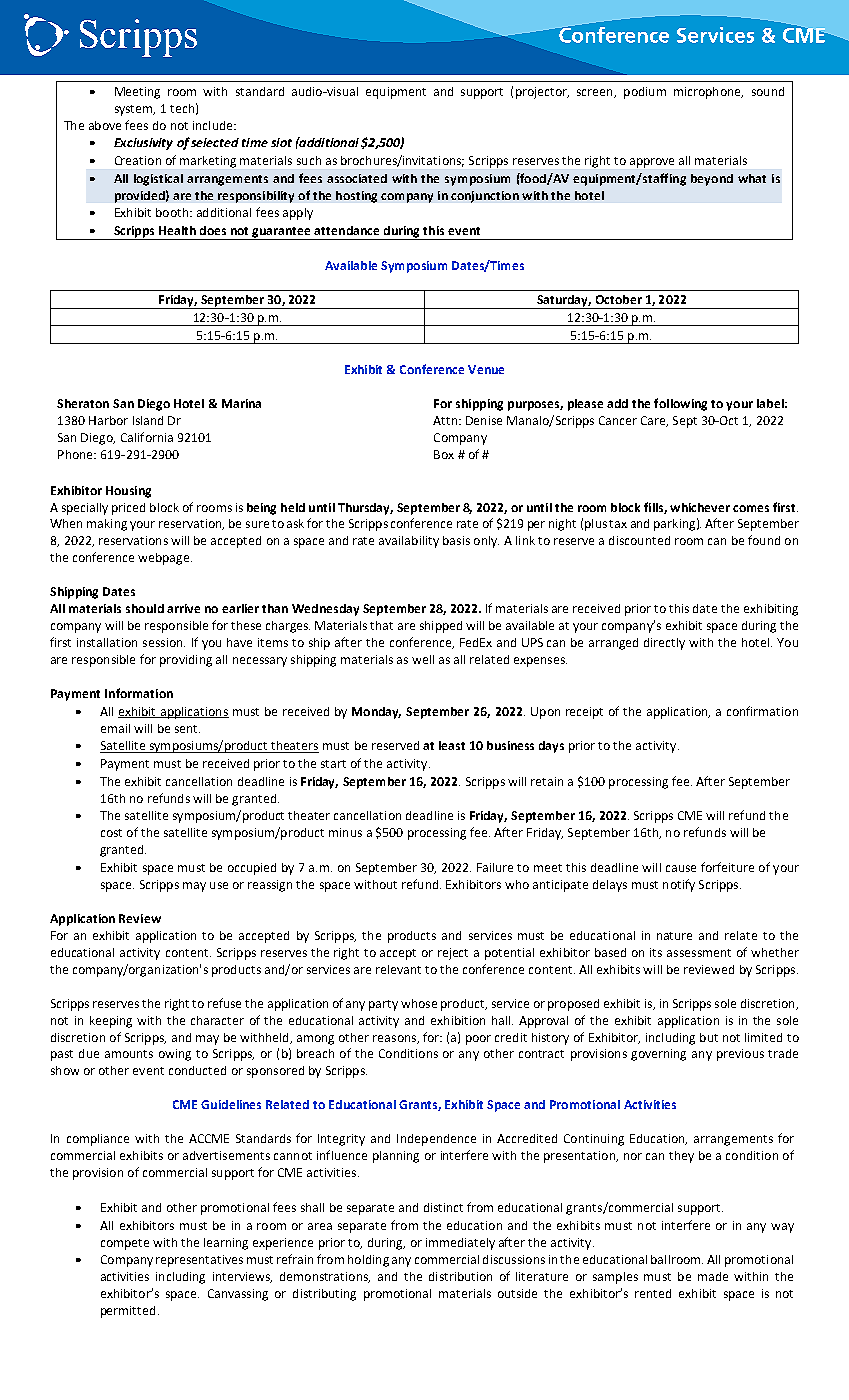 The image size is (849, 1400). What do you see at coordinates (460, 1276) in the screenshot?
I see `distribution` at bounding box center [460, 1276].
